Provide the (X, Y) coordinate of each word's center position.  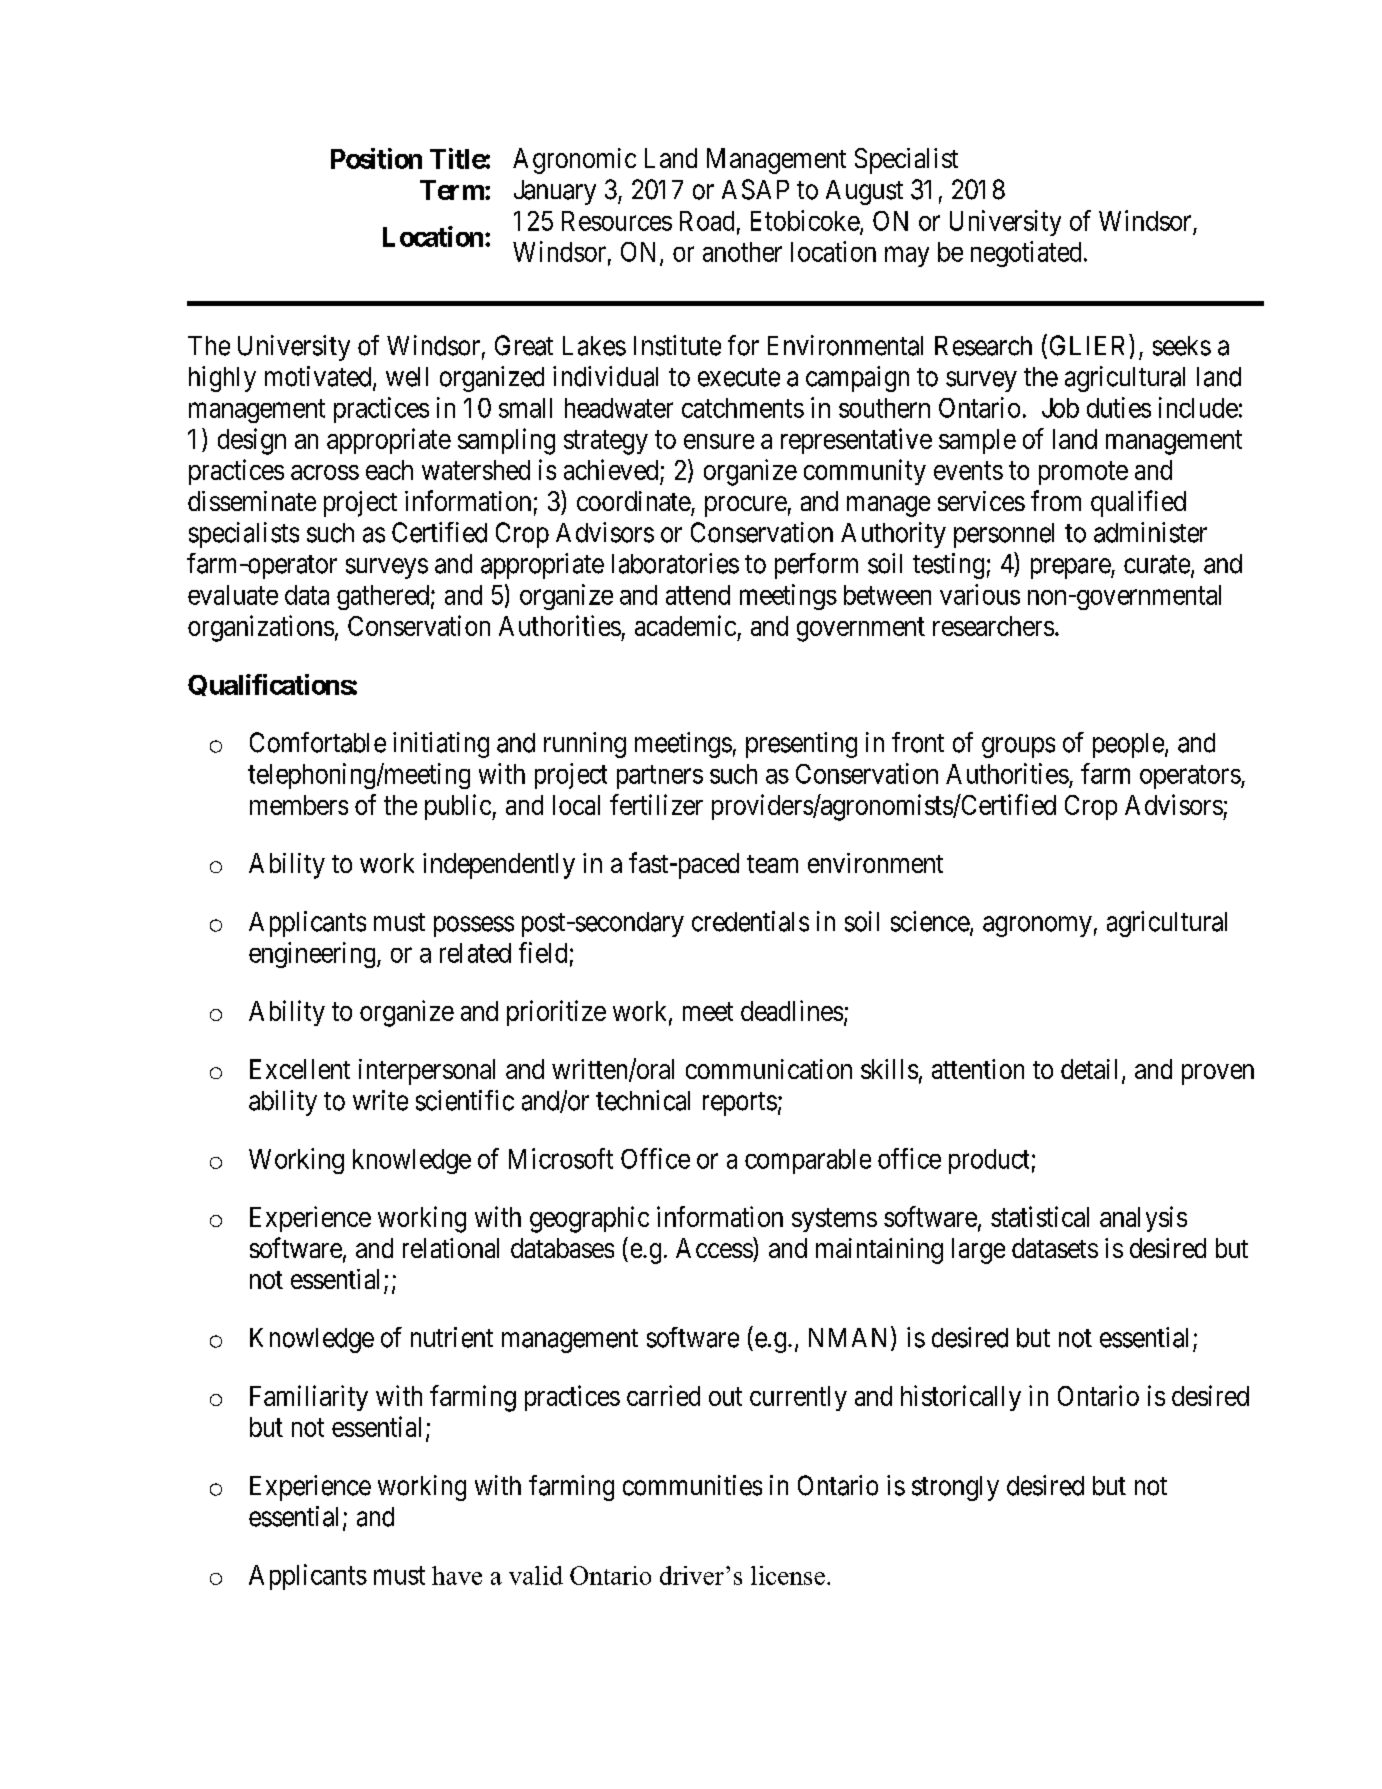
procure (746, 506)
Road (707, 221)
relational (451, 1248)
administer (1150, 532)
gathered (383, 597)
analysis (1143, 1219)
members (299, 805)
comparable (808, 1161)
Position (376, 158)
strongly (955, 1488)
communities (692, 1485)
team (772, 864)
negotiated (1026, 254)
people (1129, 745)
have (457, 1575)
